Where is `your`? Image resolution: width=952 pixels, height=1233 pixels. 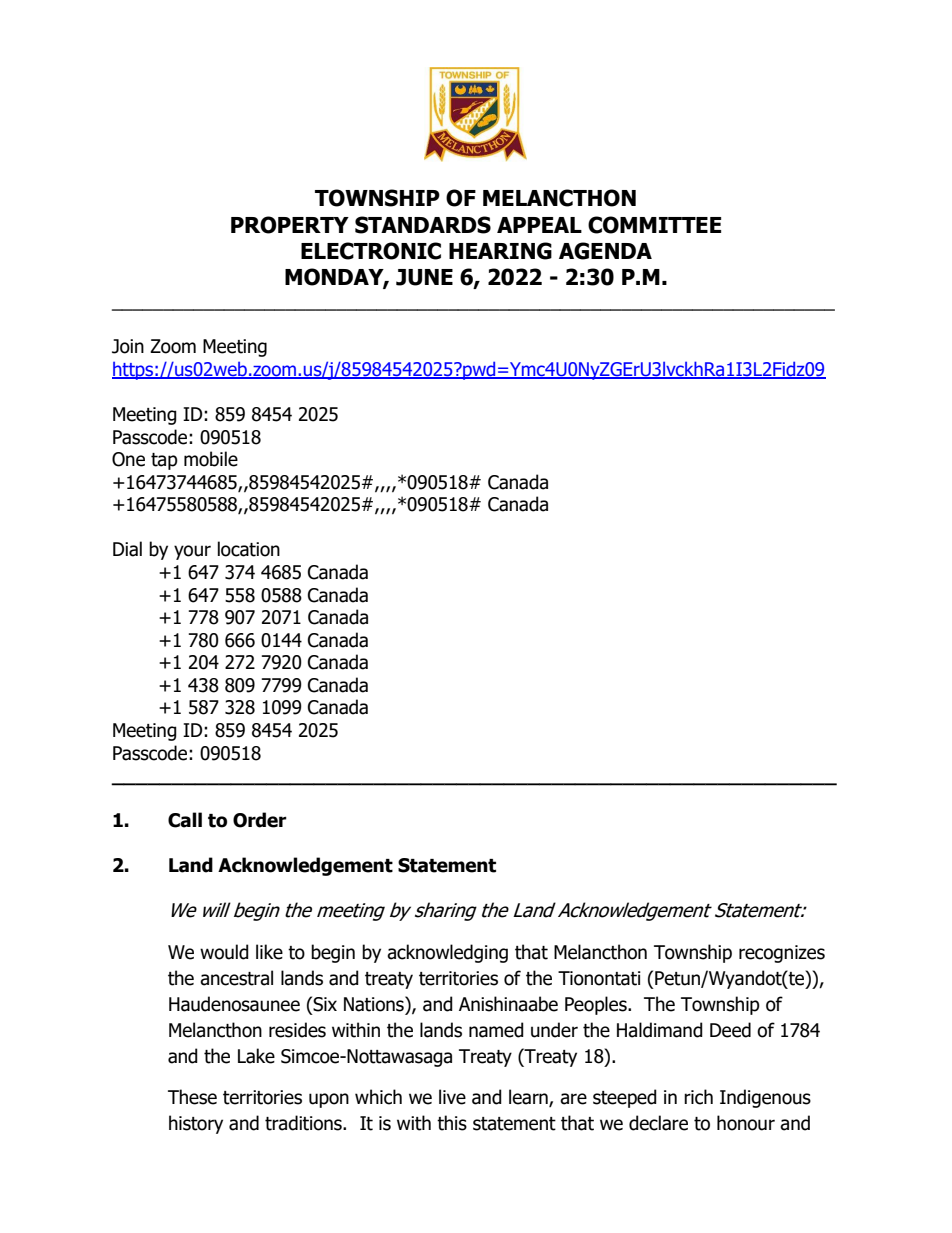
your is located at coordinates (192, 552).
